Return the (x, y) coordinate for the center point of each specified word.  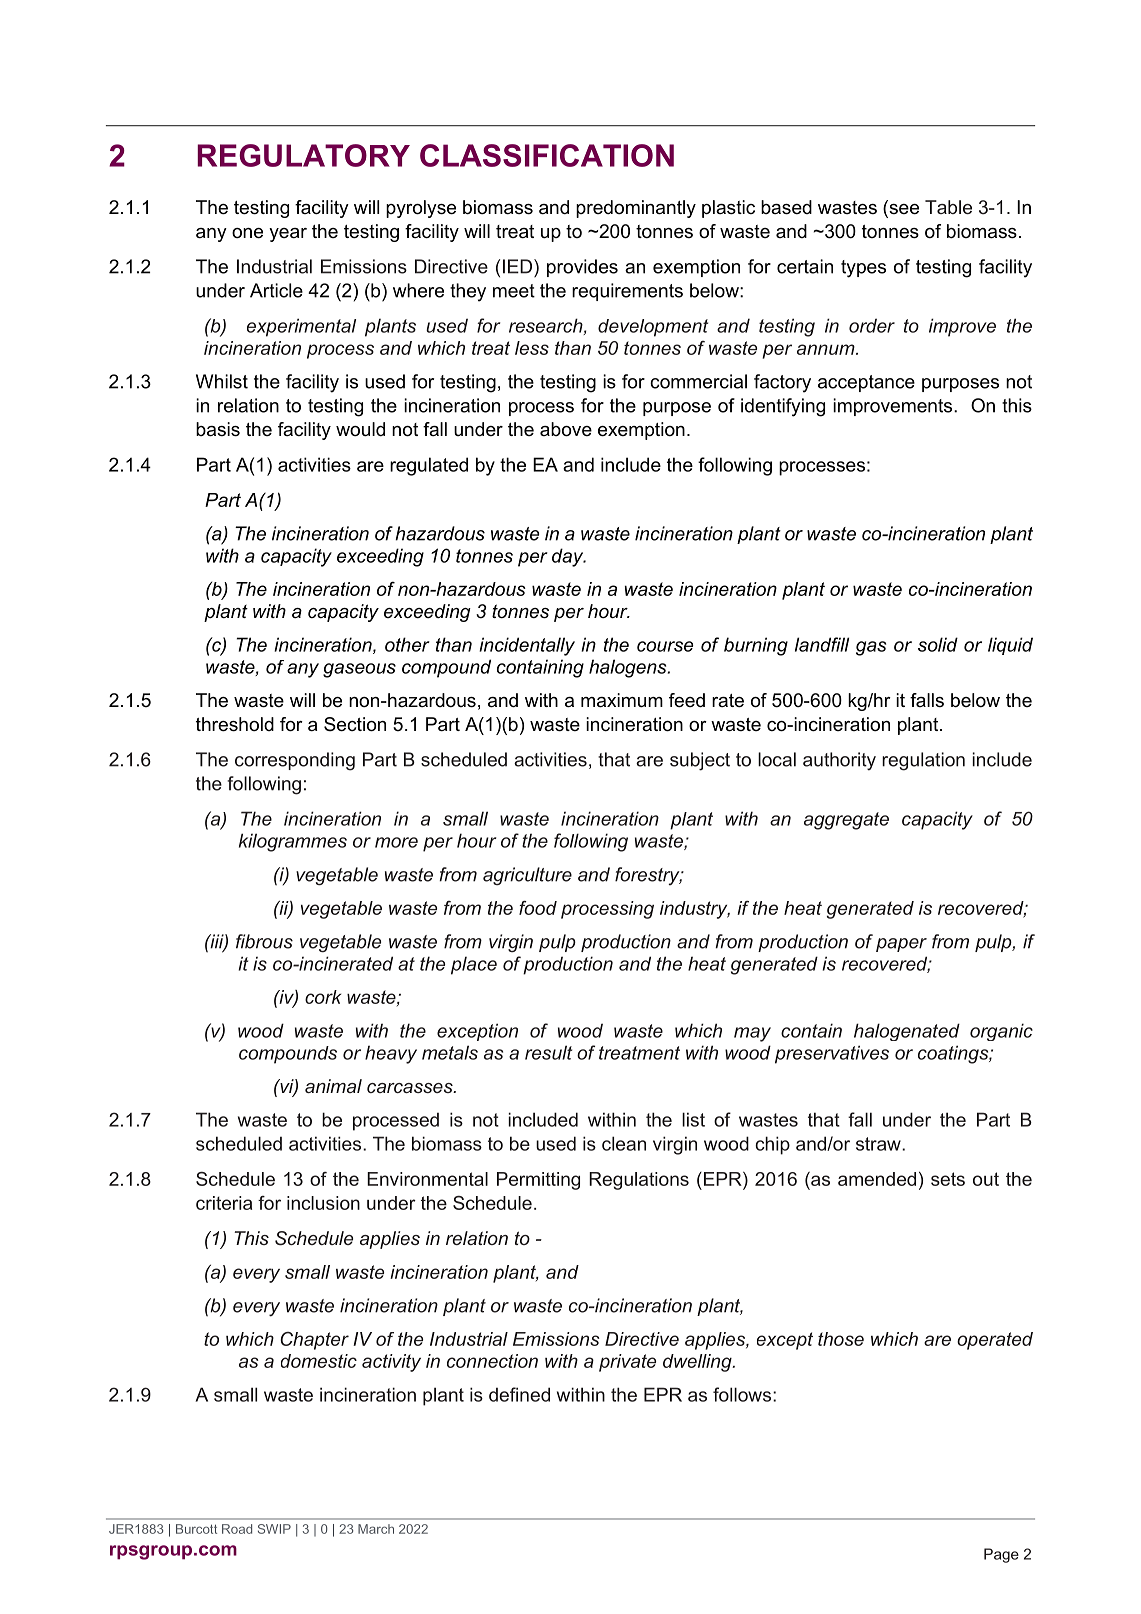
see (903, 209)
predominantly (636, 209)
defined (519, 1394)
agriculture (527, 876)
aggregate (846, 821)
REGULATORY (303, 155)
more (396, 842)
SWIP (274, 1529)
